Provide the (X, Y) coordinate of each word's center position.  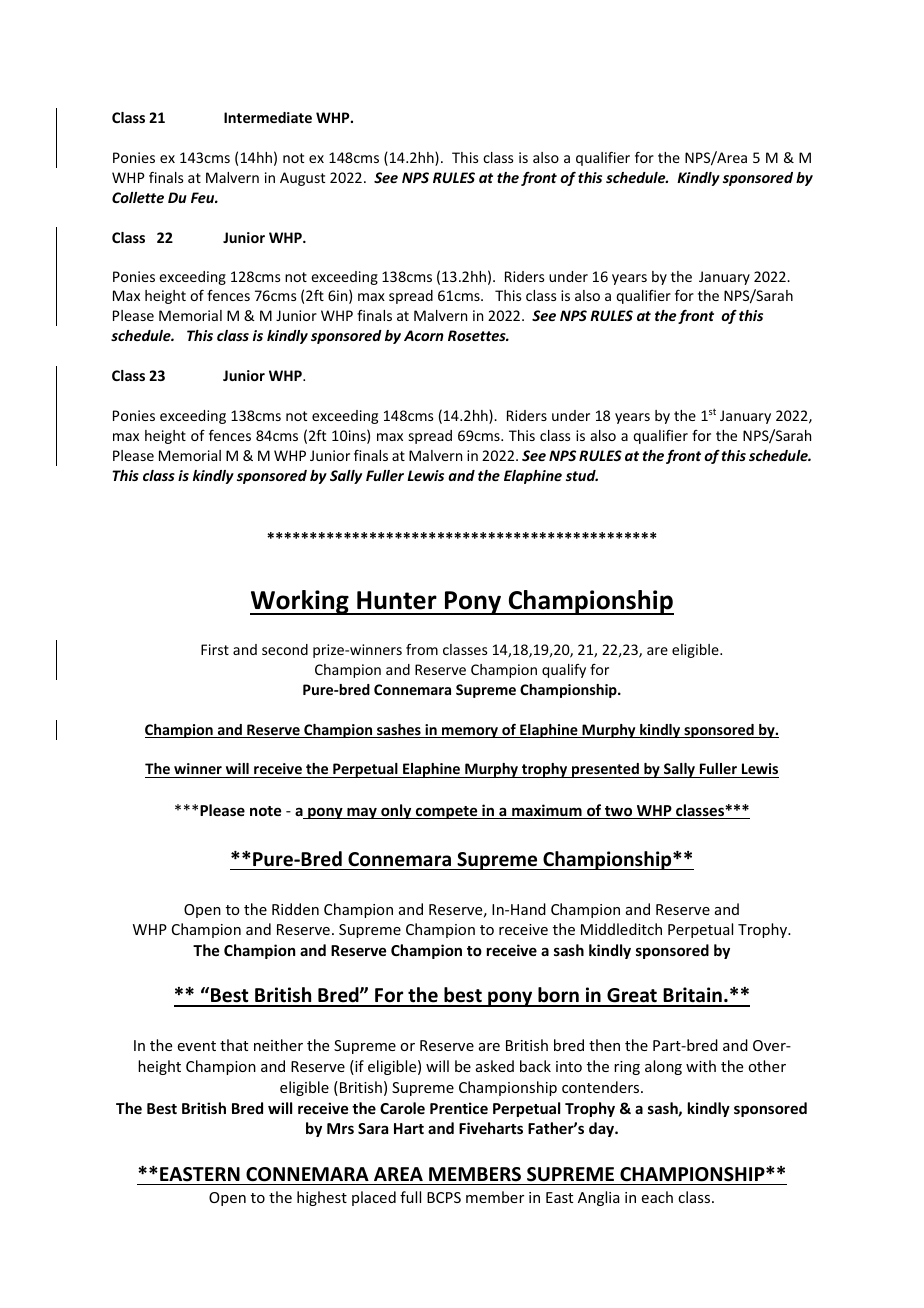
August (302, 179)
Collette (138, 197)
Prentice (459, 1108)
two (619, 812)
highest (322, 1198)
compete (446, 812)
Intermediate (268, 117)
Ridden (295, 909)
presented (605, 770)
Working (300, 602)
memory (470, 732)
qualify (564, 671)
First (215, 649)
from (422, 649)
